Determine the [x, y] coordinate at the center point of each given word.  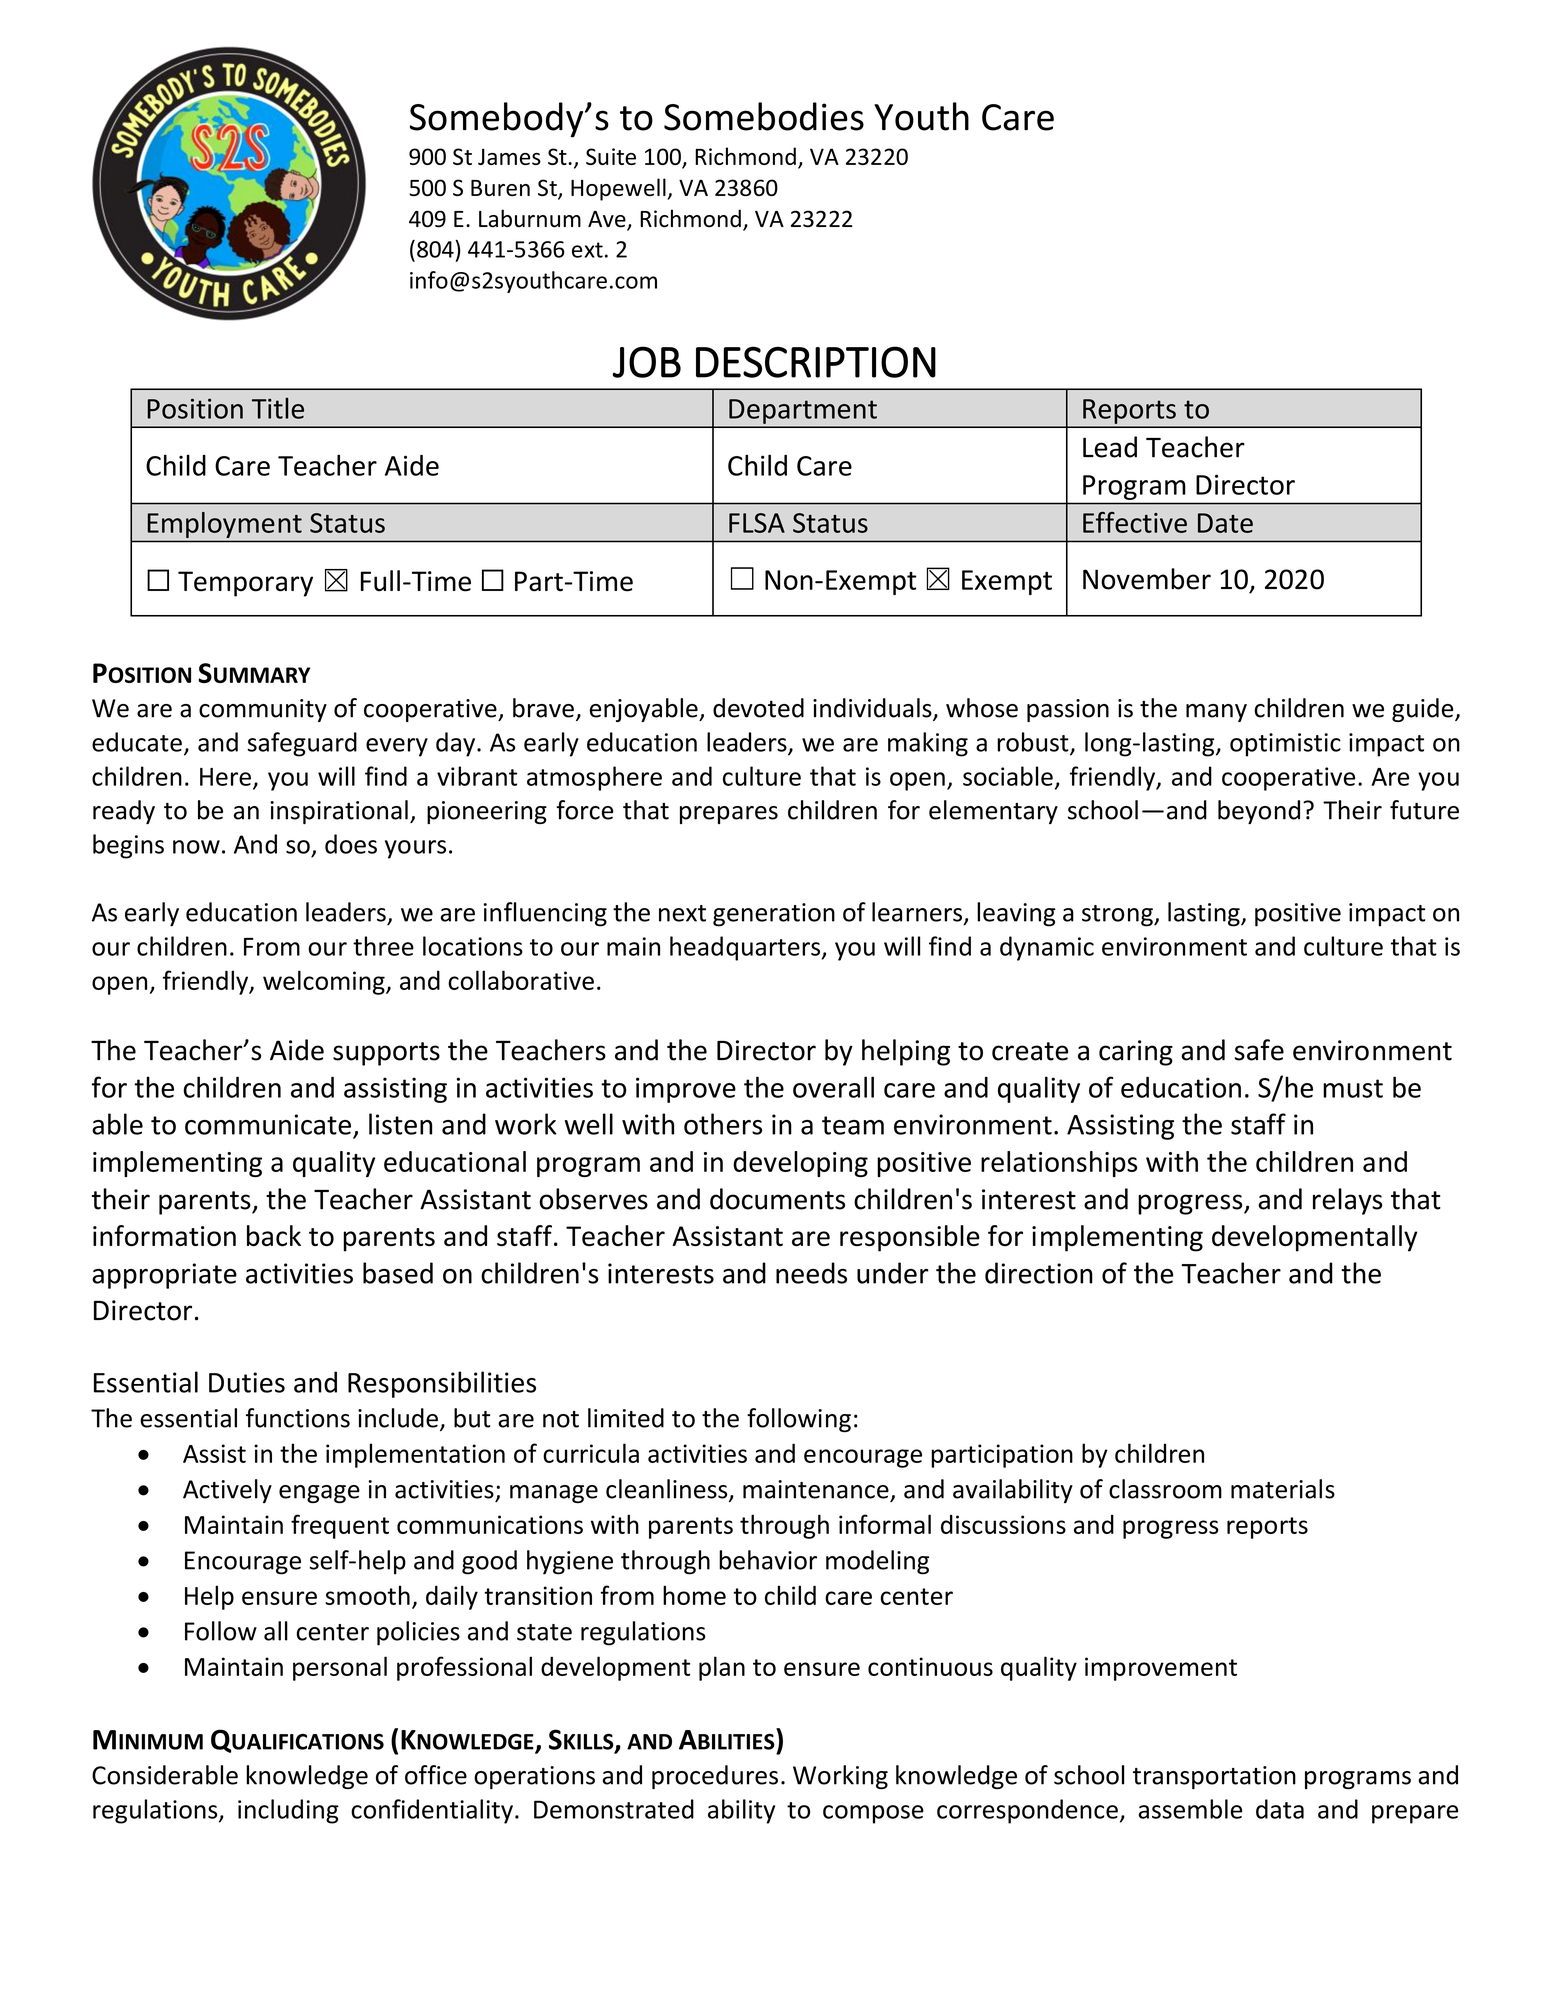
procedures [715, 1777]
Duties [247, 1382]
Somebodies [764, 116]
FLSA [757, 523]
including [288, 1811]
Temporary [245, 584]
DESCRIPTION [816, 362]
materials [1283, 1489]
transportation [1214, 1777]
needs [811, 1273]
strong [1118, 916]
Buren [500, 188]
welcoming [325, 982]
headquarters [746, 948]
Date [1225, 523]
